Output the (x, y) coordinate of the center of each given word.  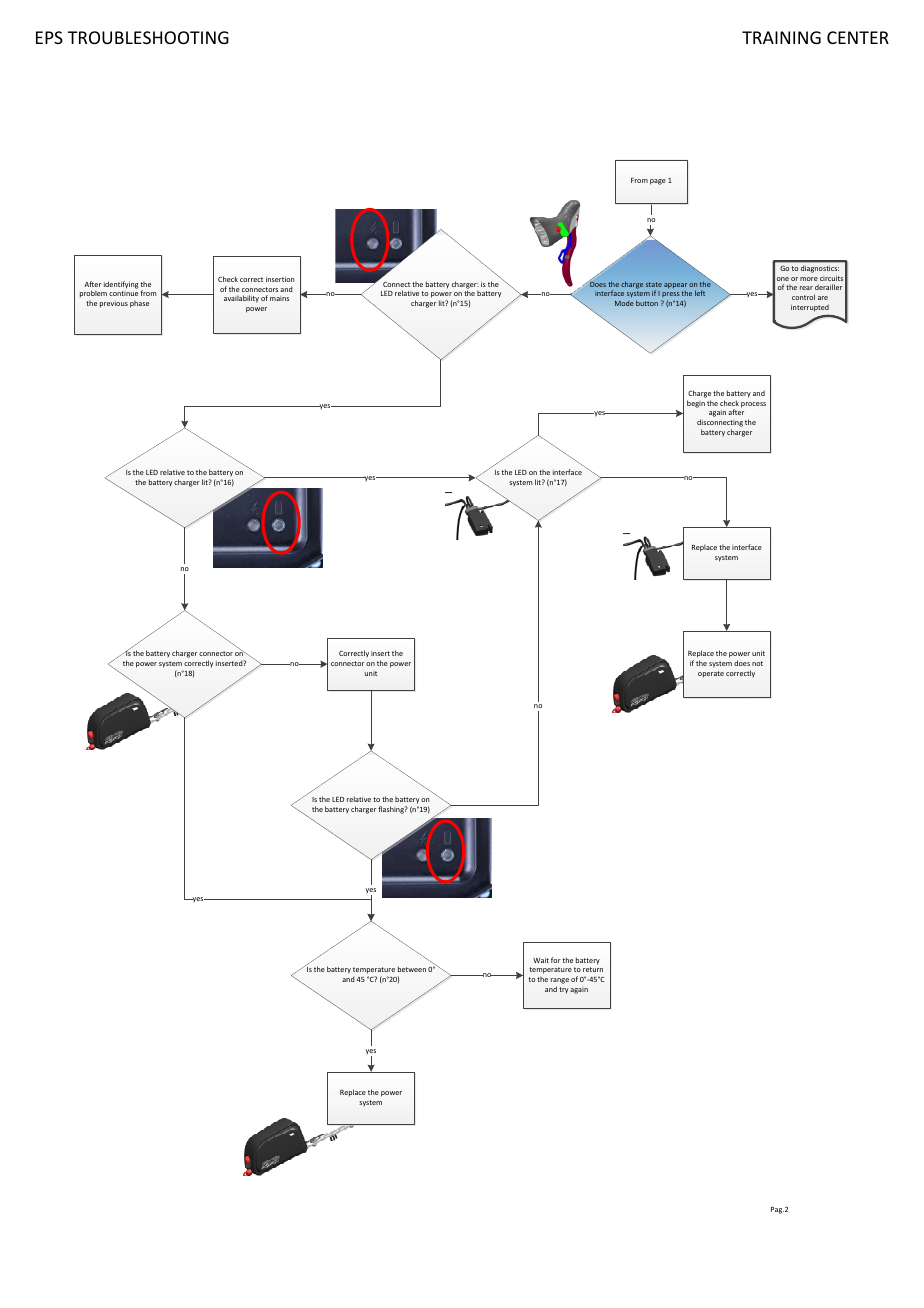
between (412, 969)
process (753, 405)
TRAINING (781, 37)
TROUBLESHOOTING (148, 37)
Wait (541, 960)
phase (139, 304)
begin (696, 404)
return (593, 969)
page (658, 182)
